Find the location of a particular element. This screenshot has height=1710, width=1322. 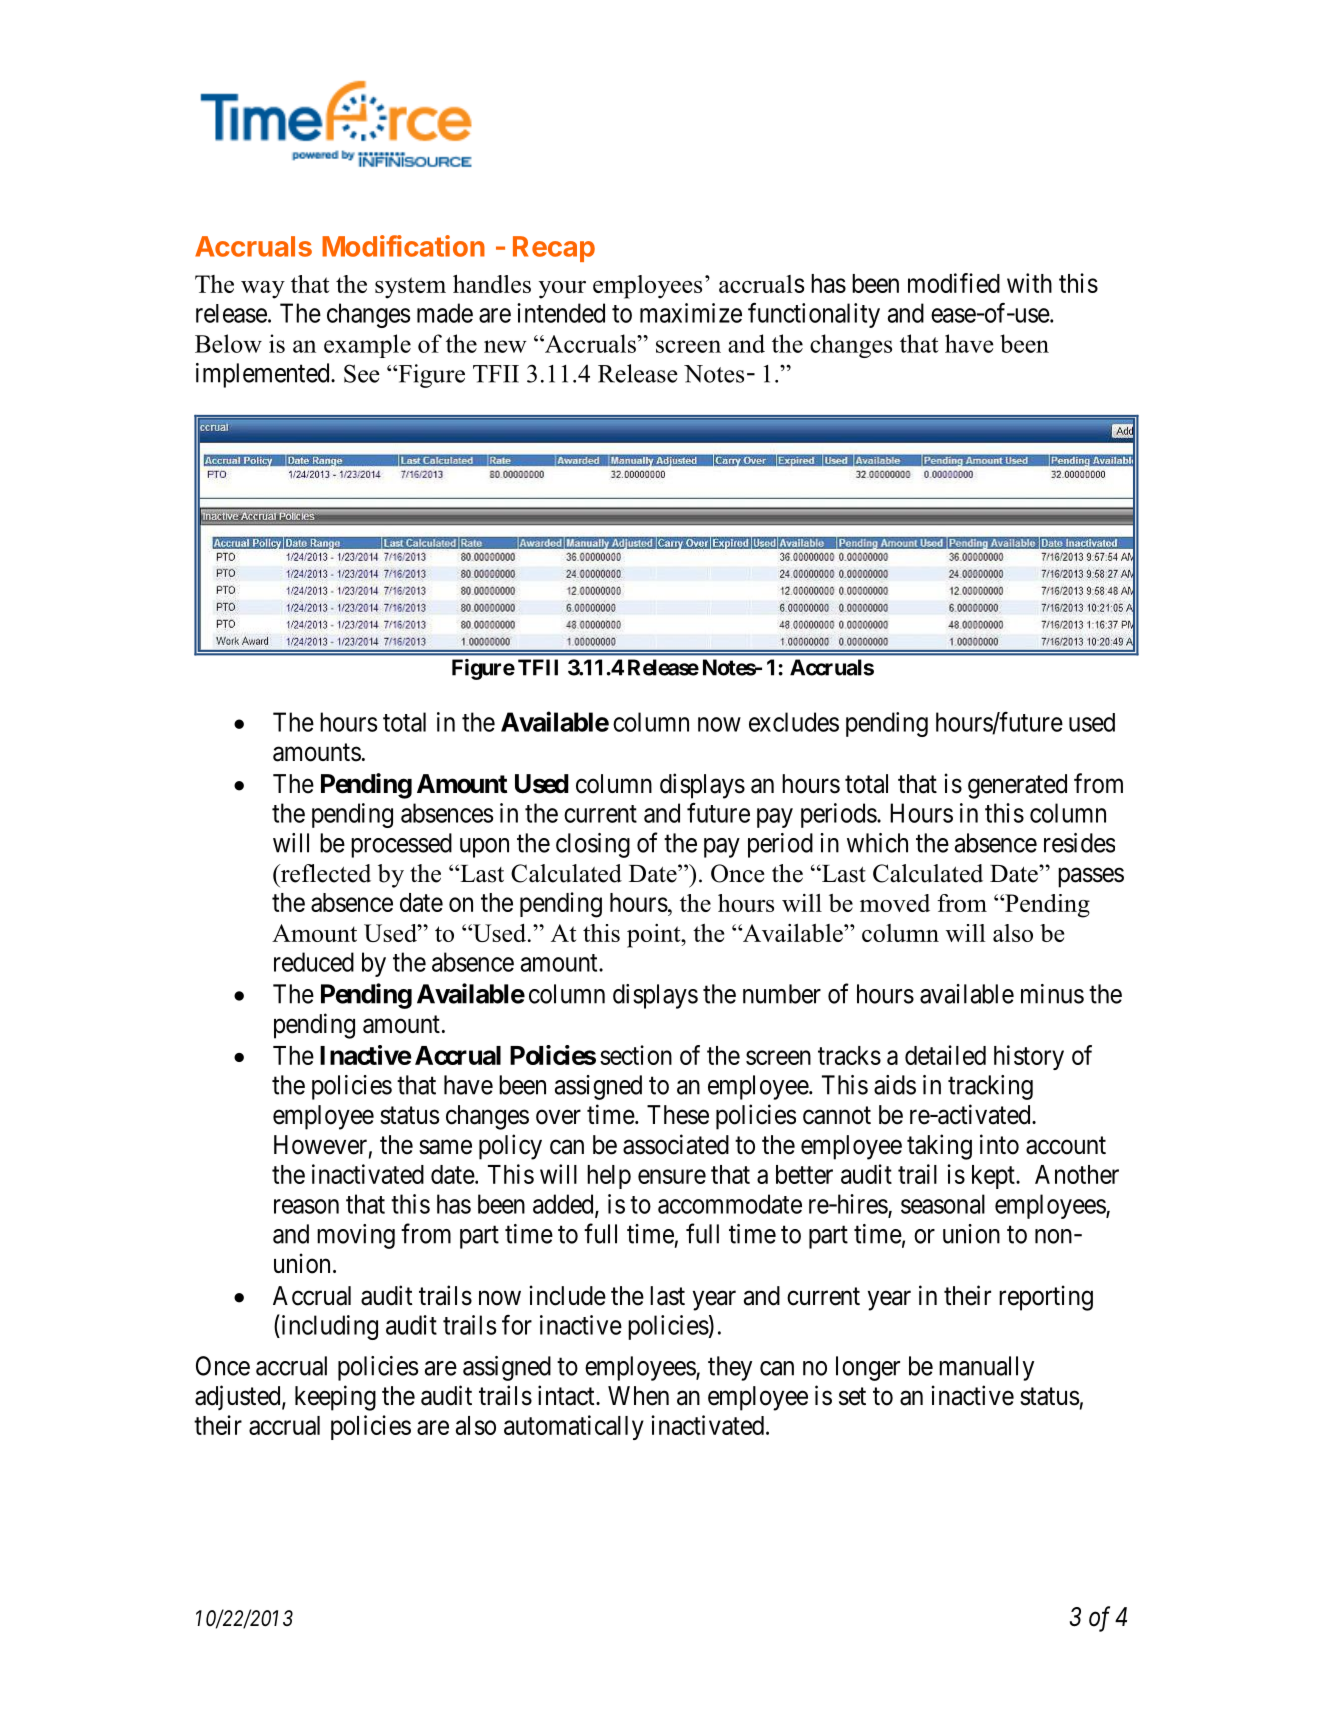

See is located at coordinates (362, 373).
